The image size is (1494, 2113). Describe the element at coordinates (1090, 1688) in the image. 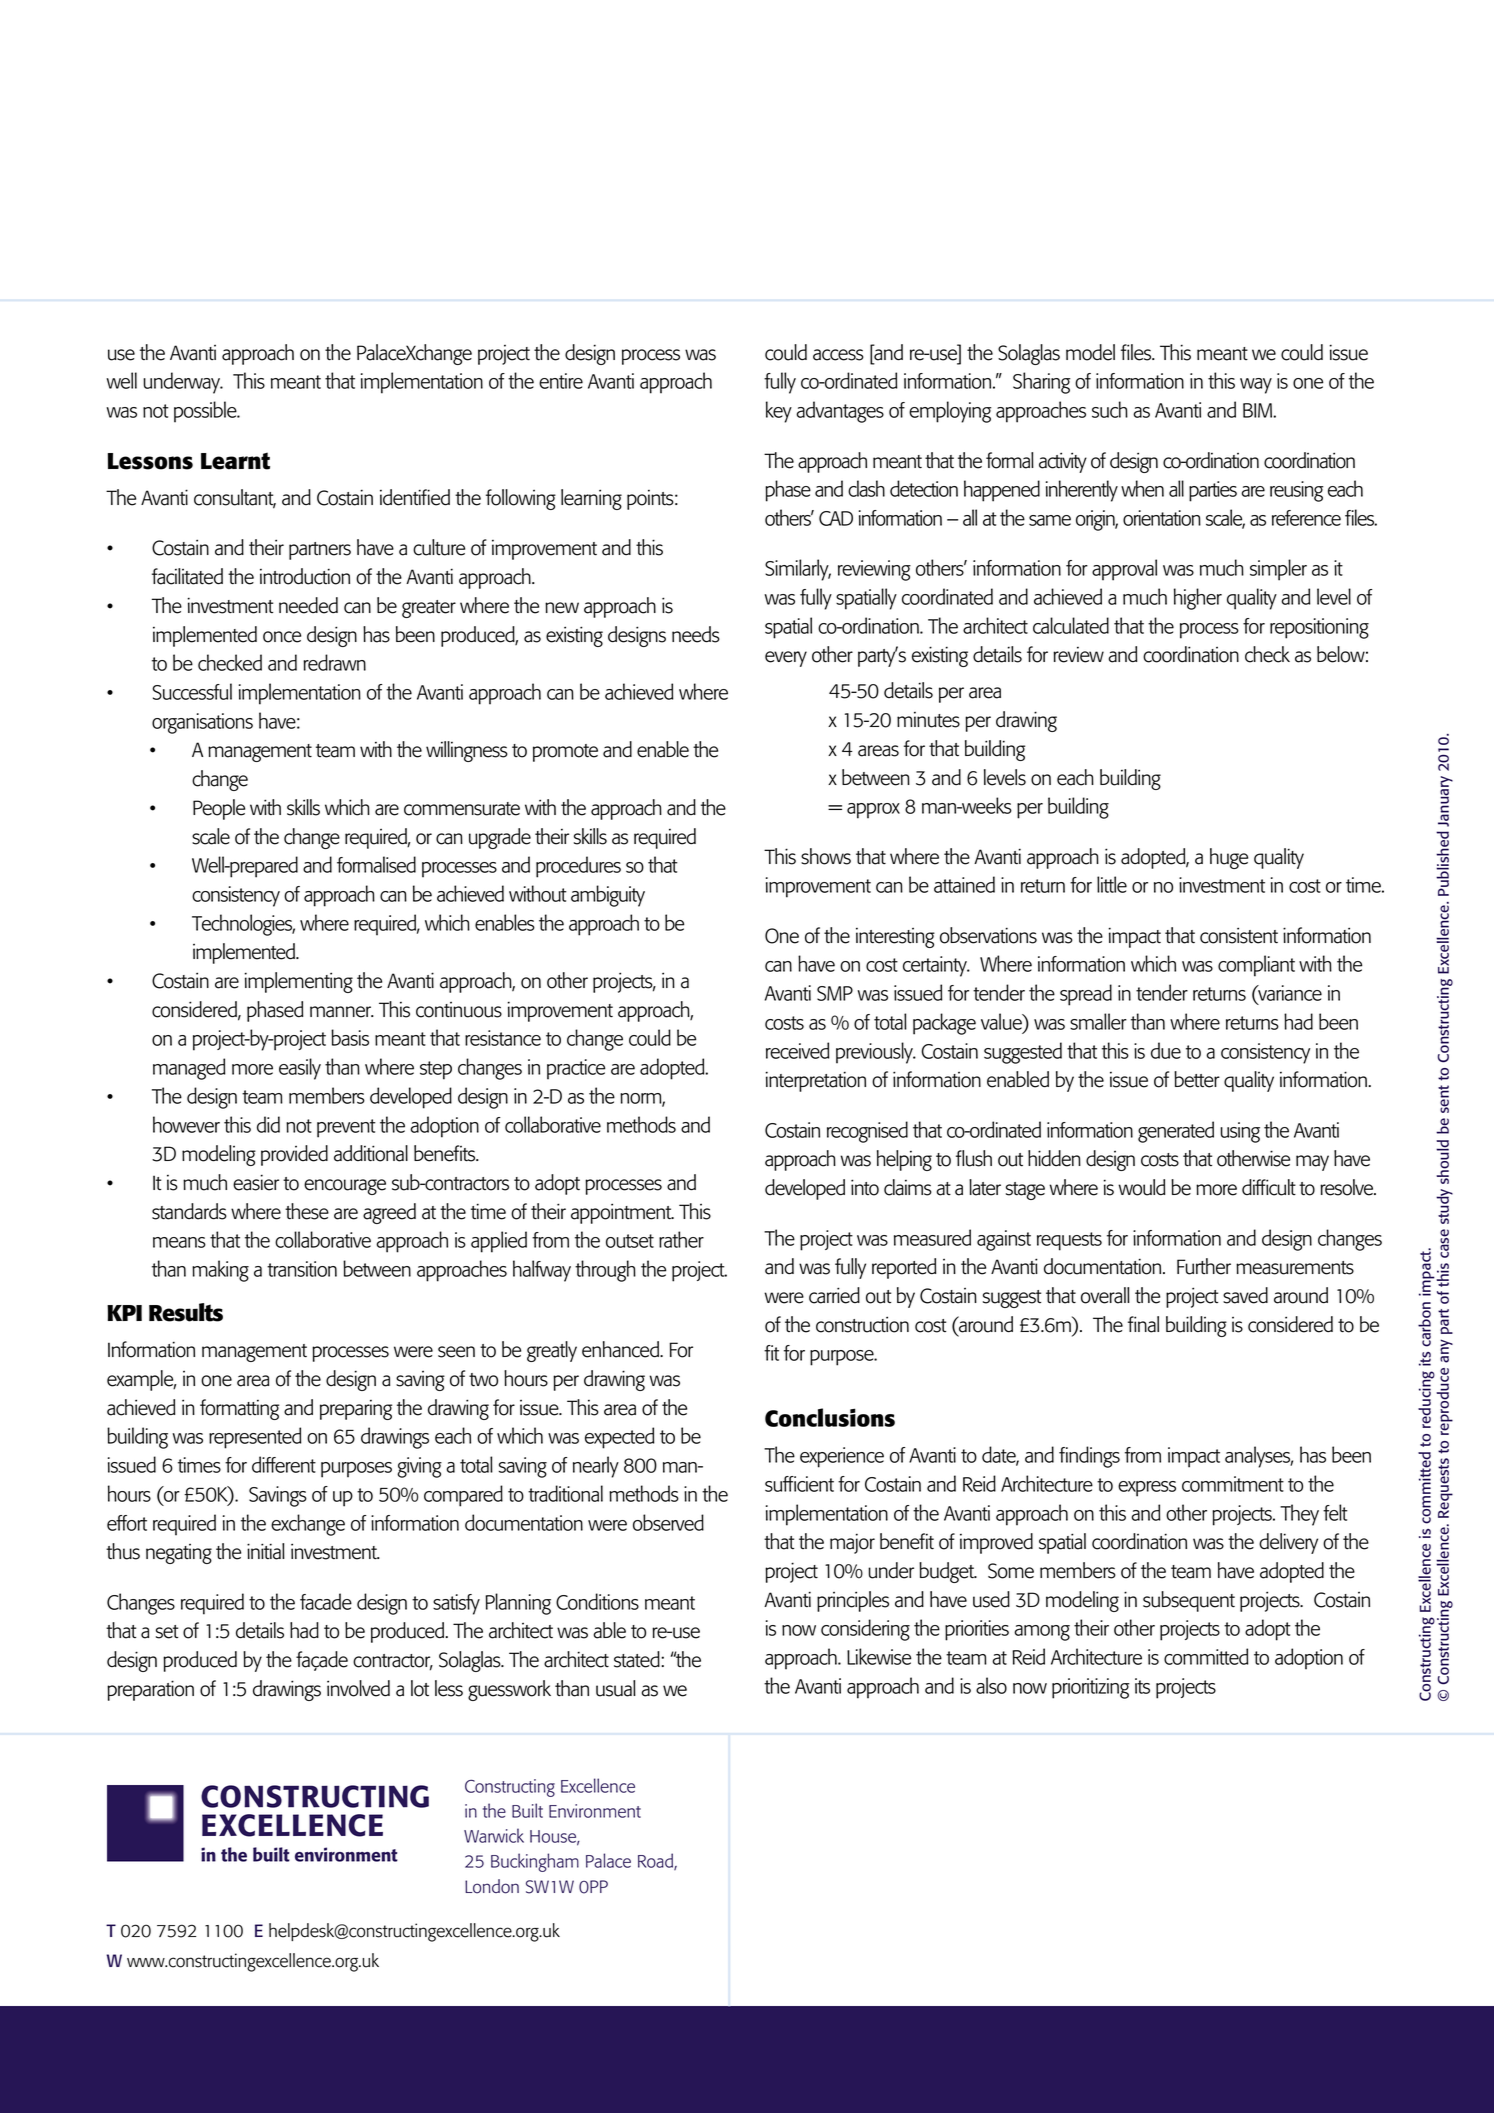

I see `prioritizing` at that location.
